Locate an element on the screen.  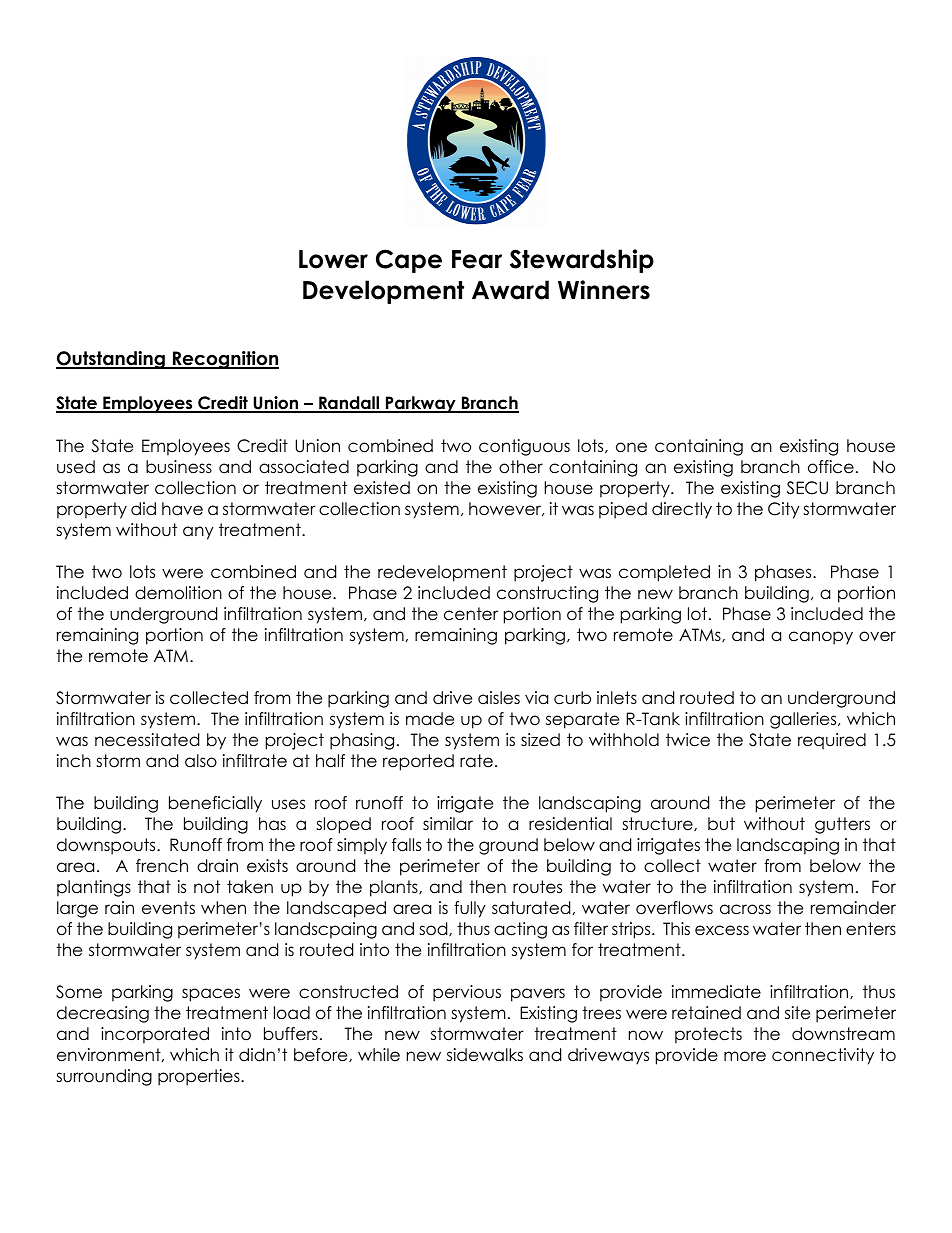
center is located at coordinates (471, 614).
